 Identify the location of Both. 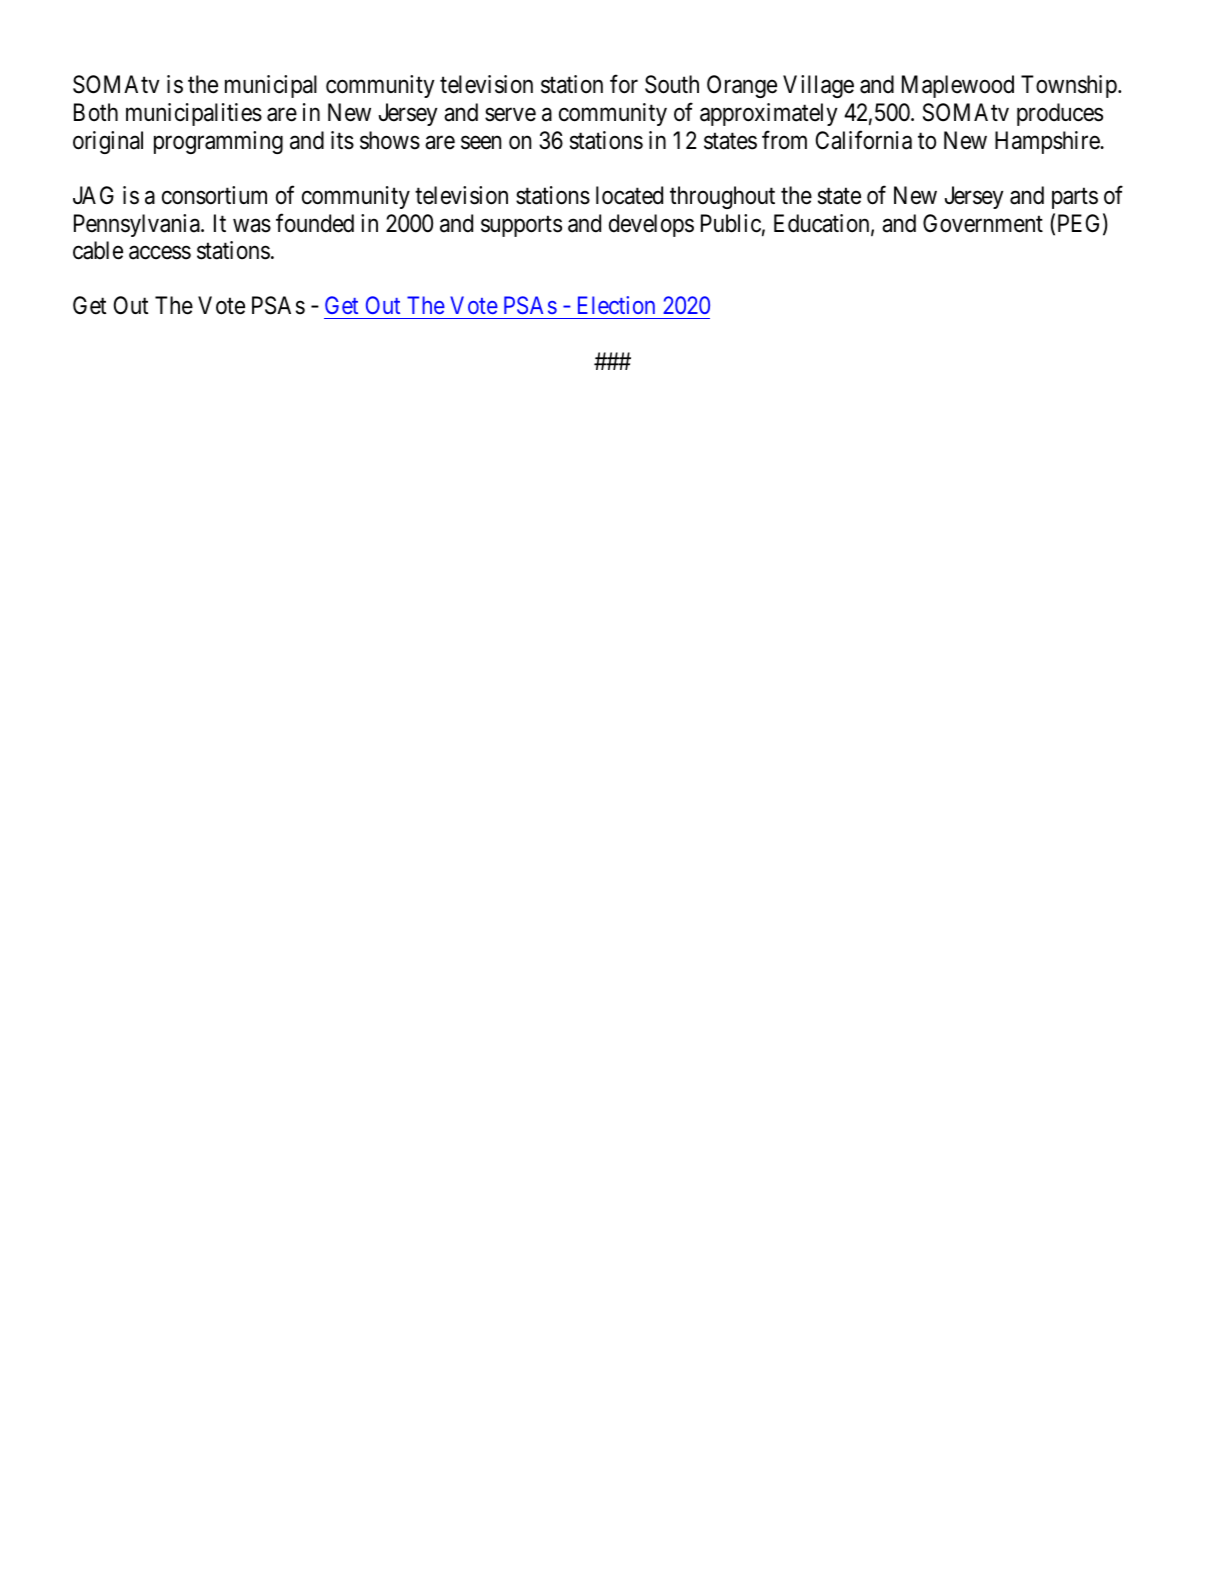
(96, 112).
